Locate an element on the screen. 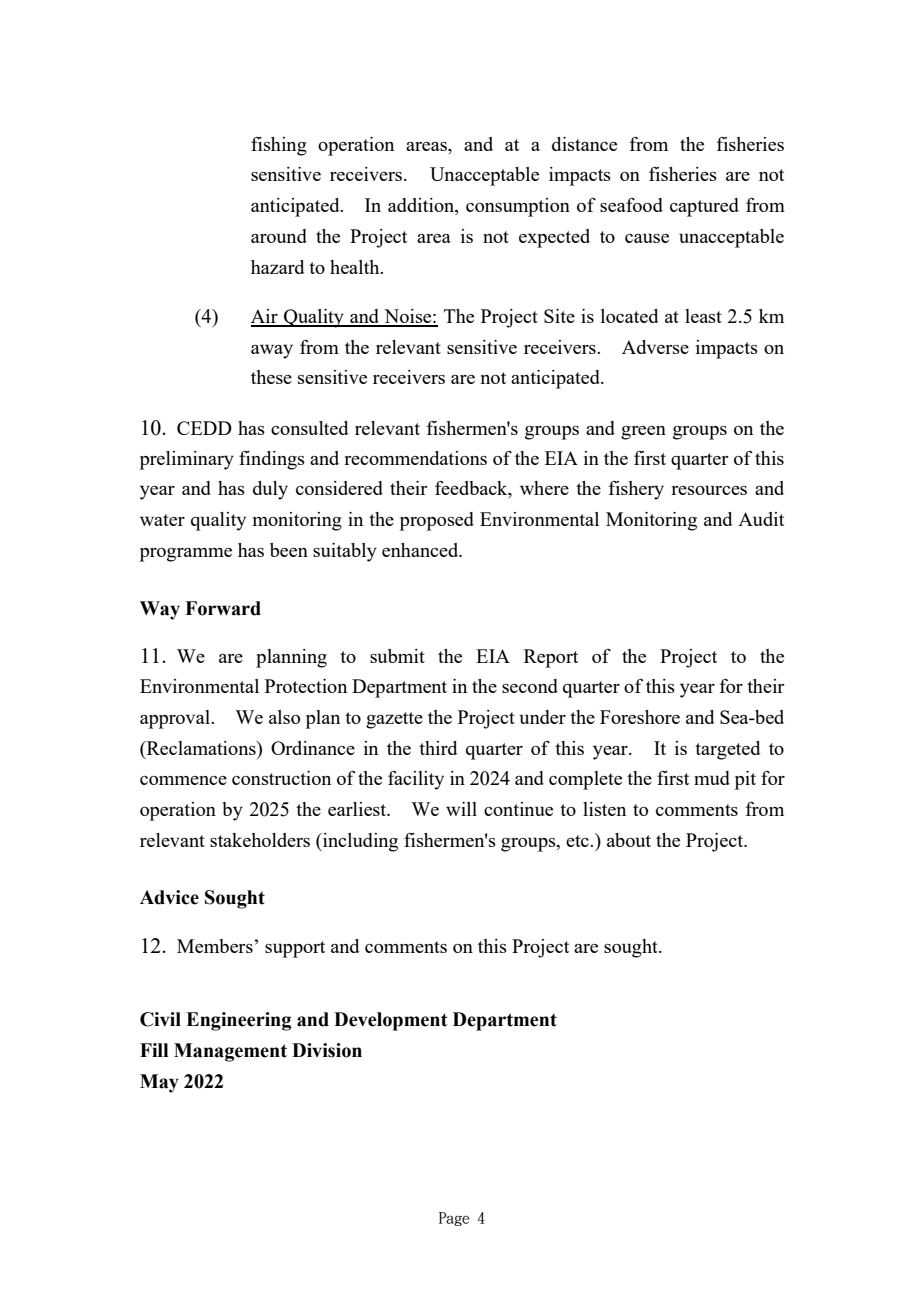  about is located at coordinates (629, 840).
